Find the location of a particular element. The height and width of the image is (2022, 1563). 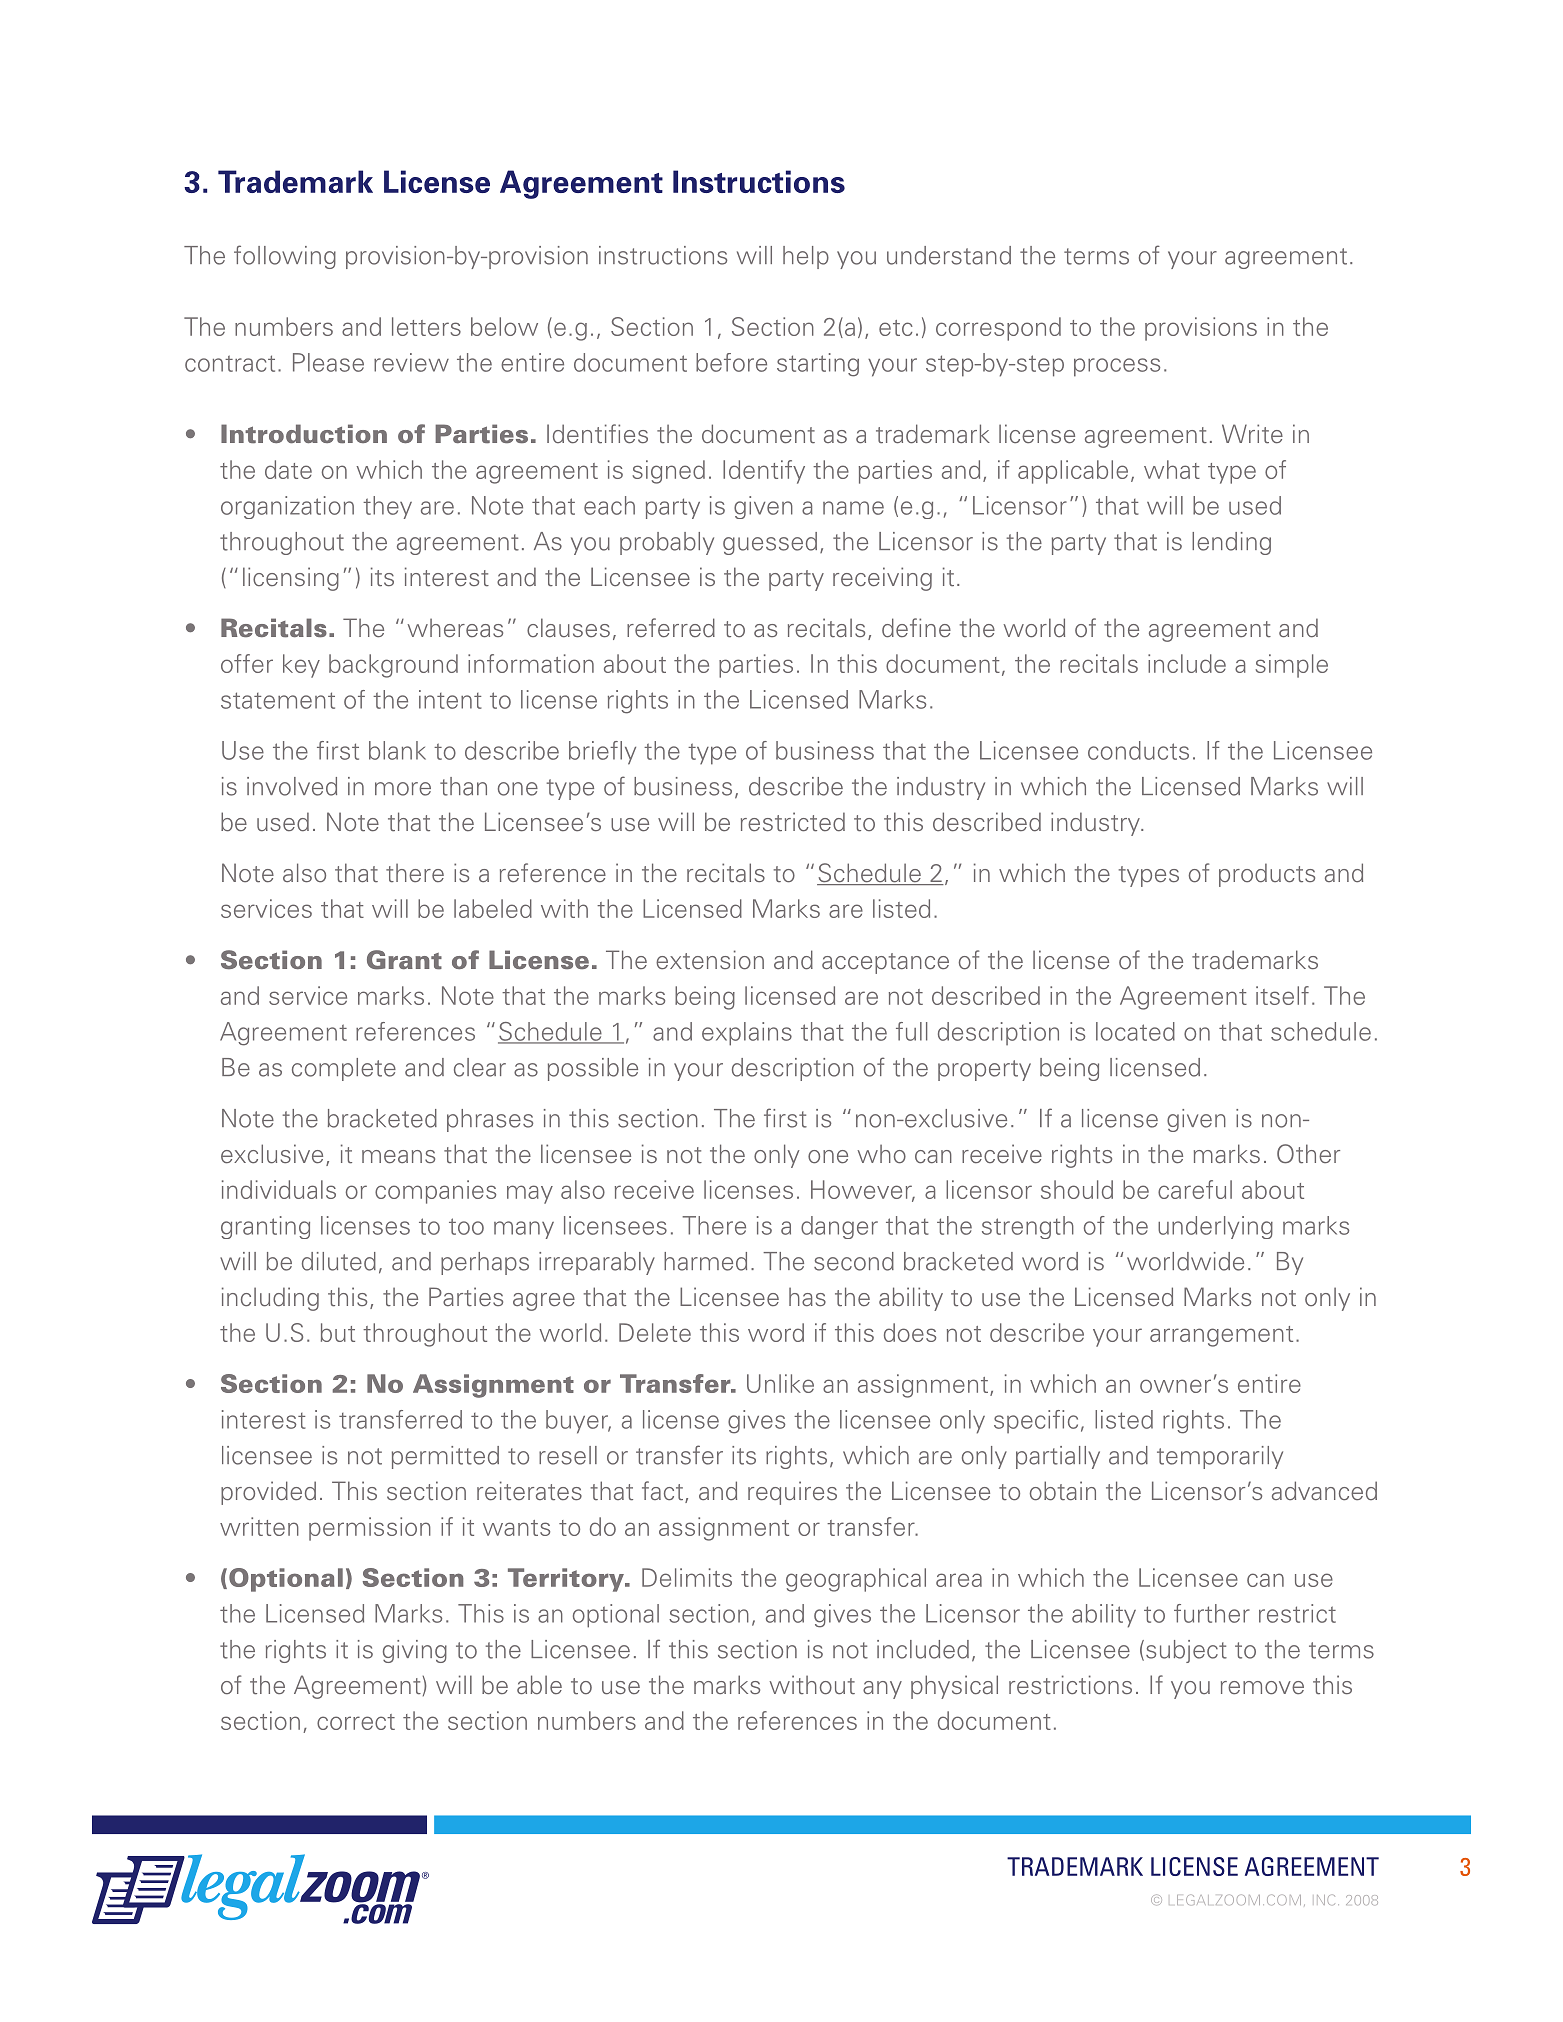

process is located at coordinates (1117, 367).
